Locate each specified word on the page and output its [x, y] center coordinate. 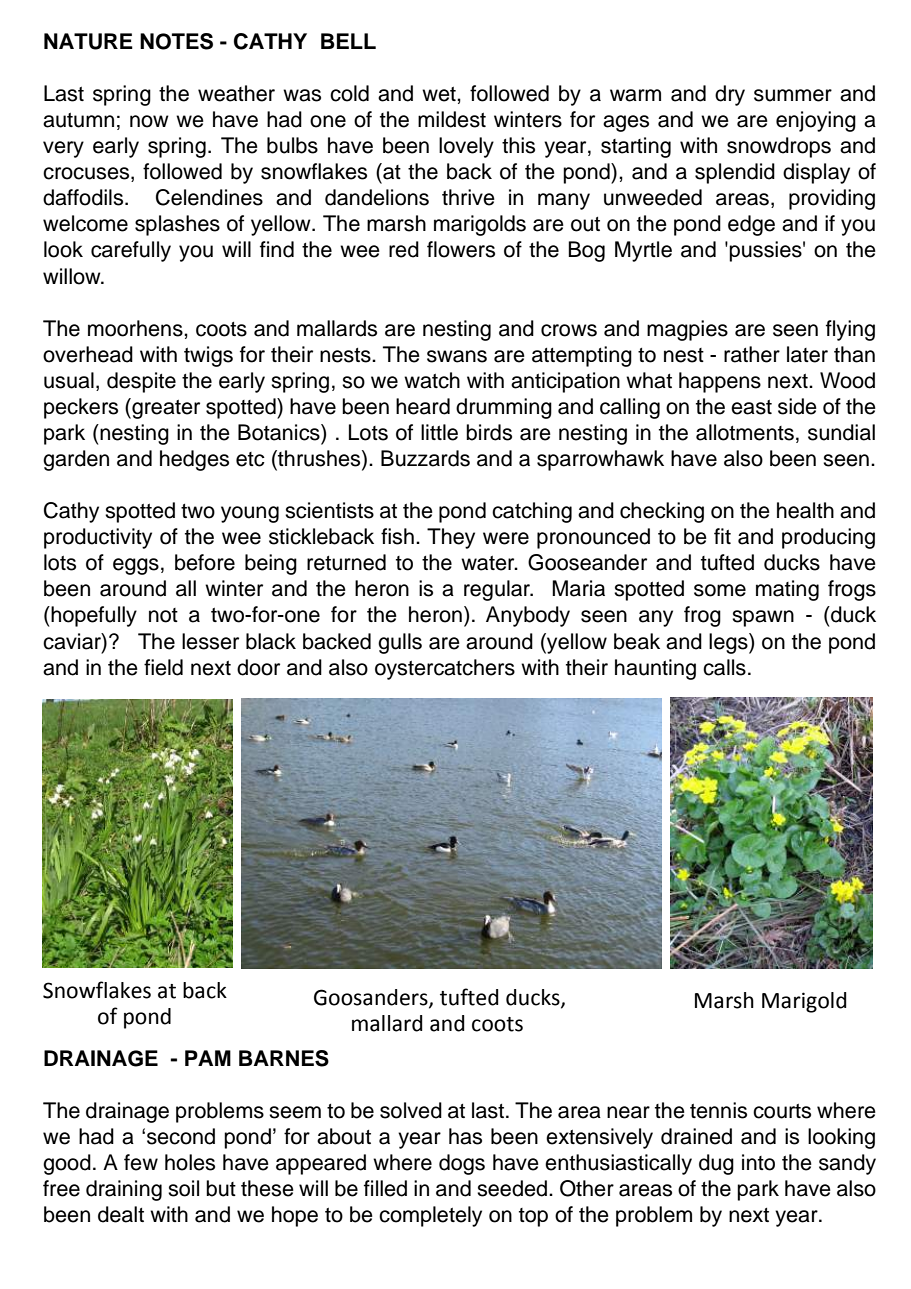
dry [730, 95]
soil [183, 1188]
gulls [400, 643]
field [163, 667]
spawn [763, 618]
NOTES [176, 41]
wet [440, 94]
